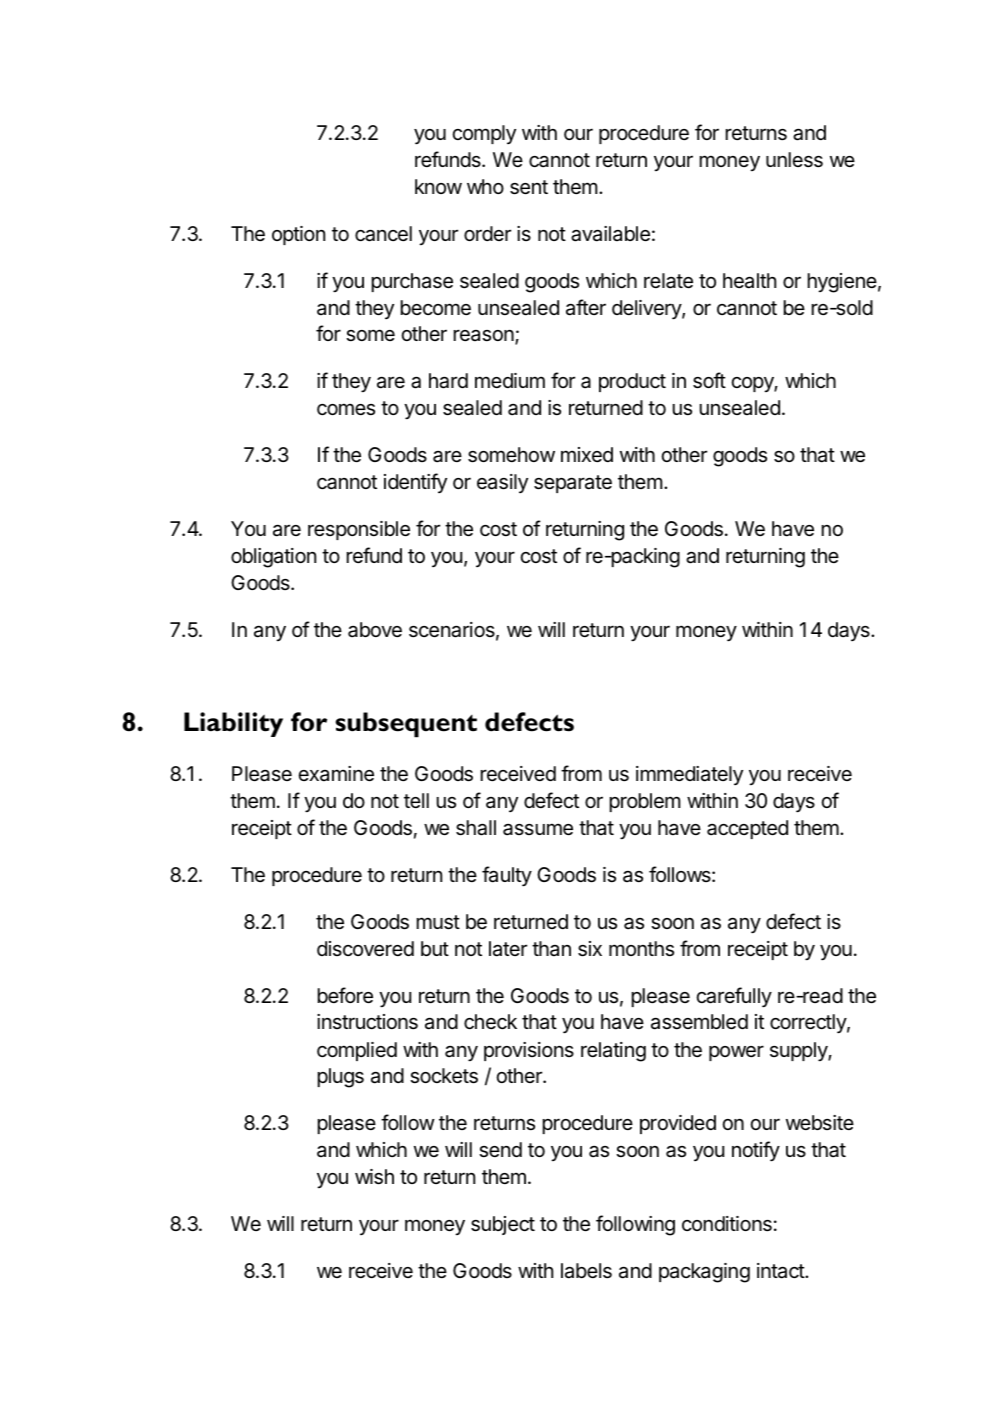  Describe the element at coordinates (503, 1225) in the page. I see `subject` at that location.
